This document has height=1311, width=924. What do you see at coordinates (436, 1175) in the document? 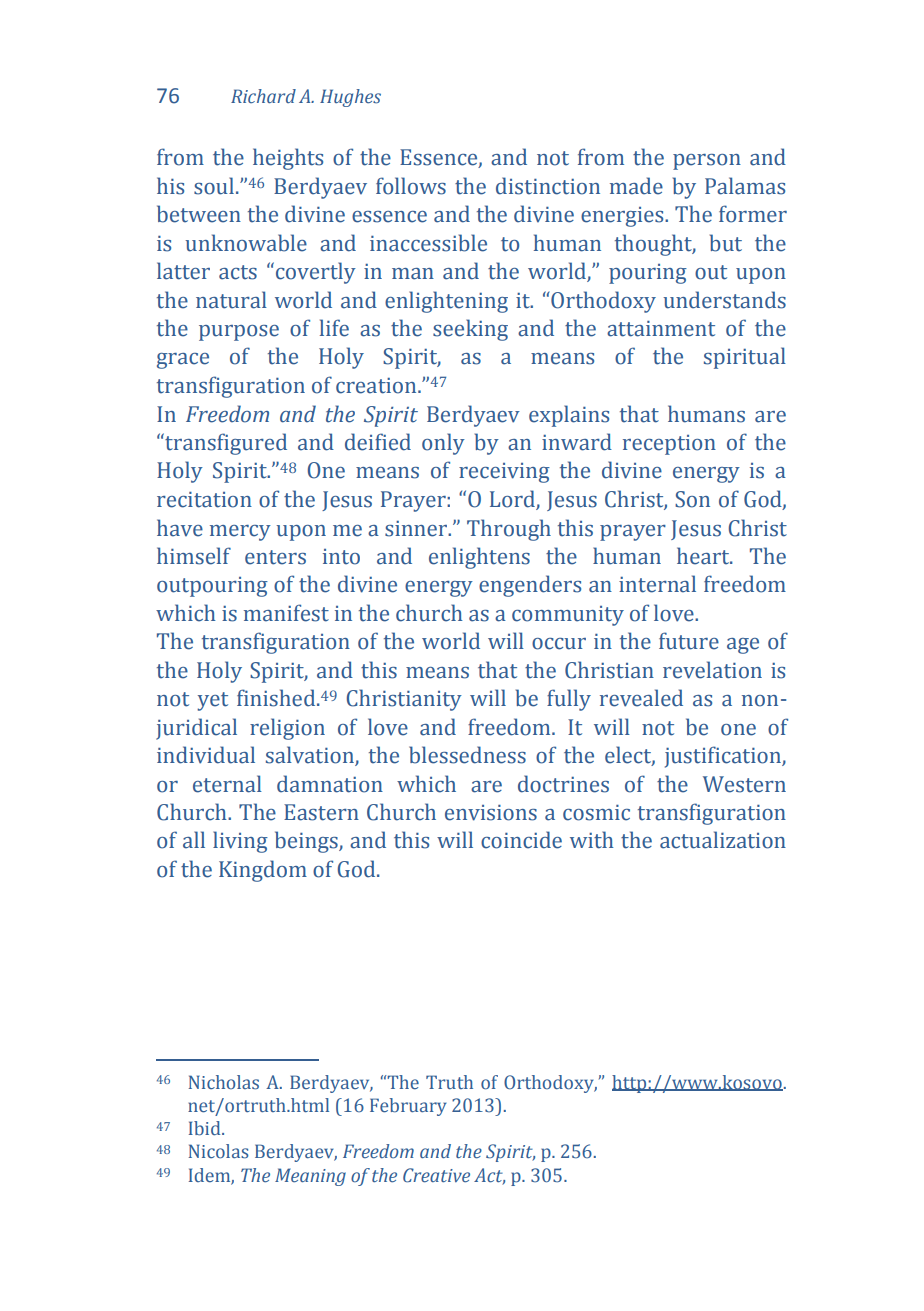
I see `Creative` at bounding box center [436, 1175].
